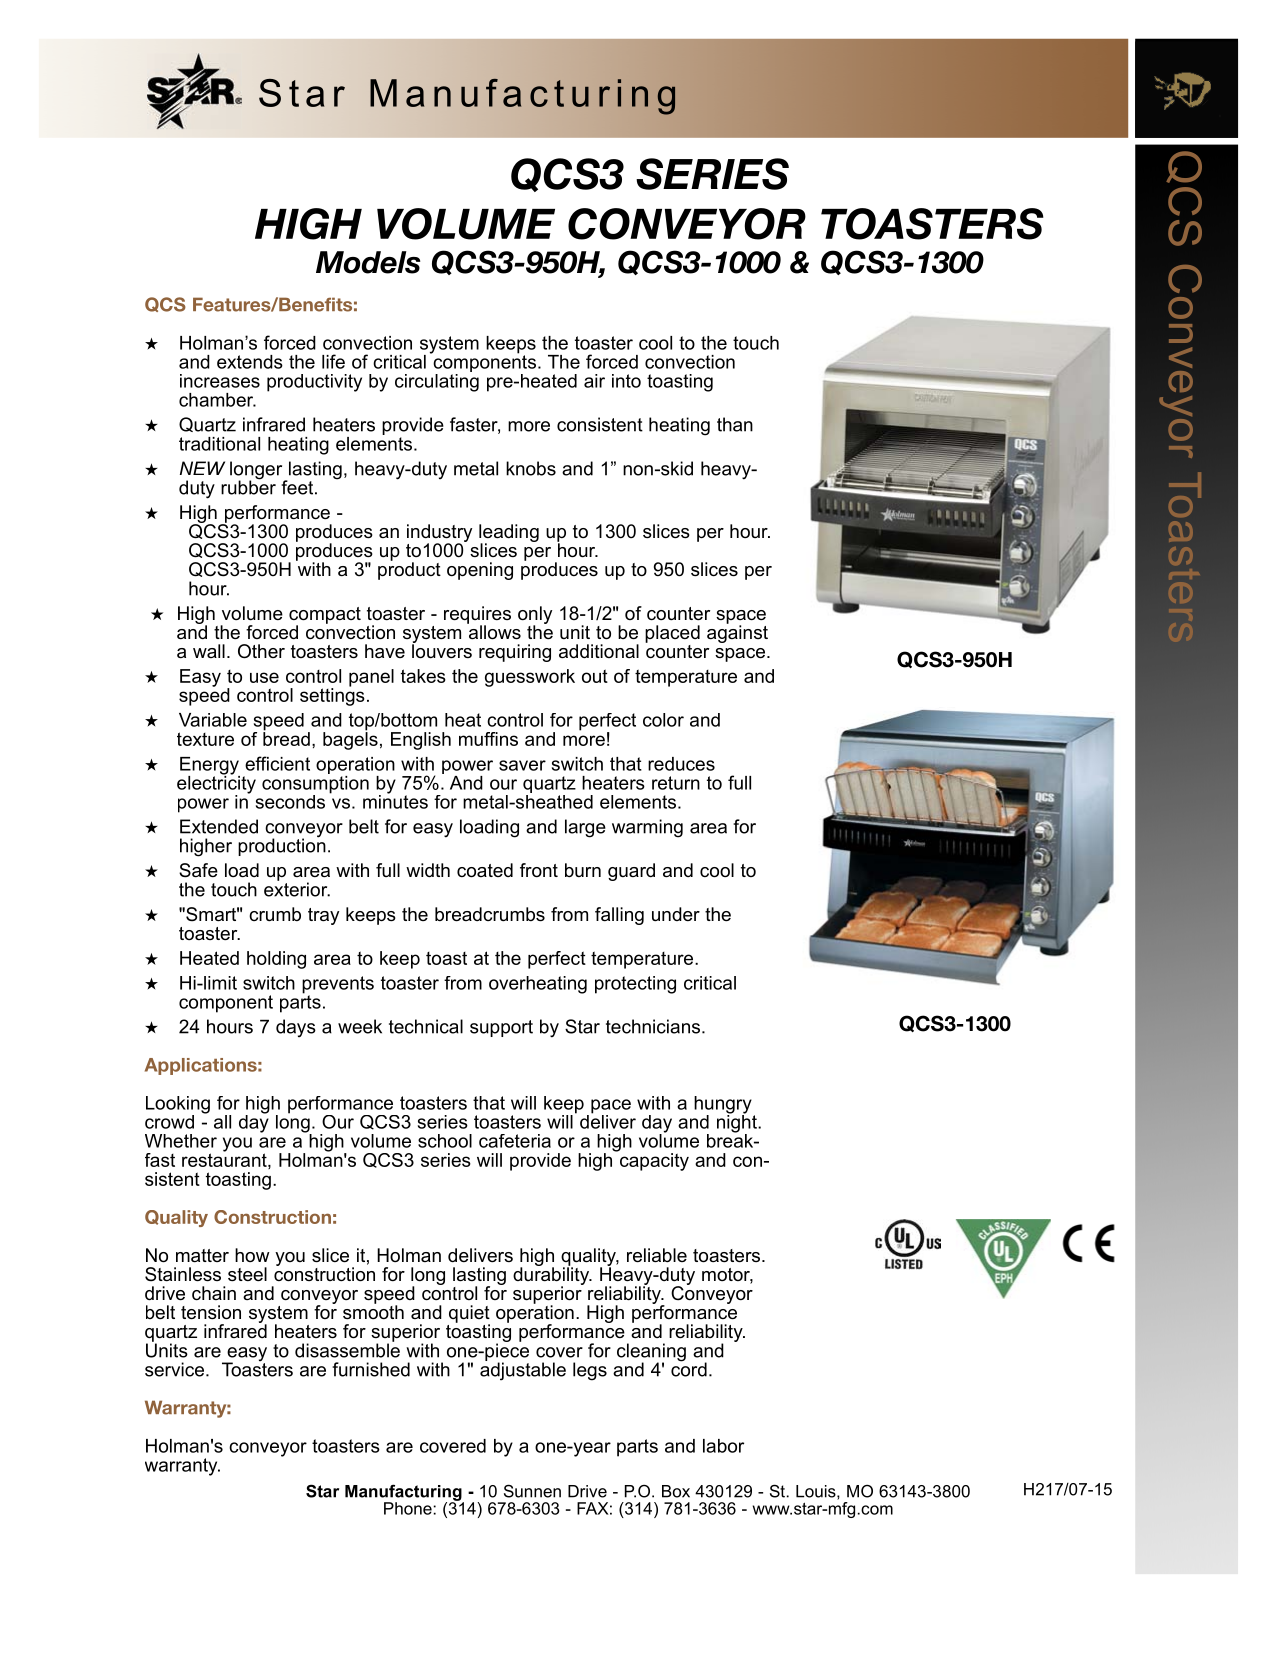 This page has width=1281, height=1658. Describe the element at coordinates (663, 720) in the page. I see `color` at that location.
